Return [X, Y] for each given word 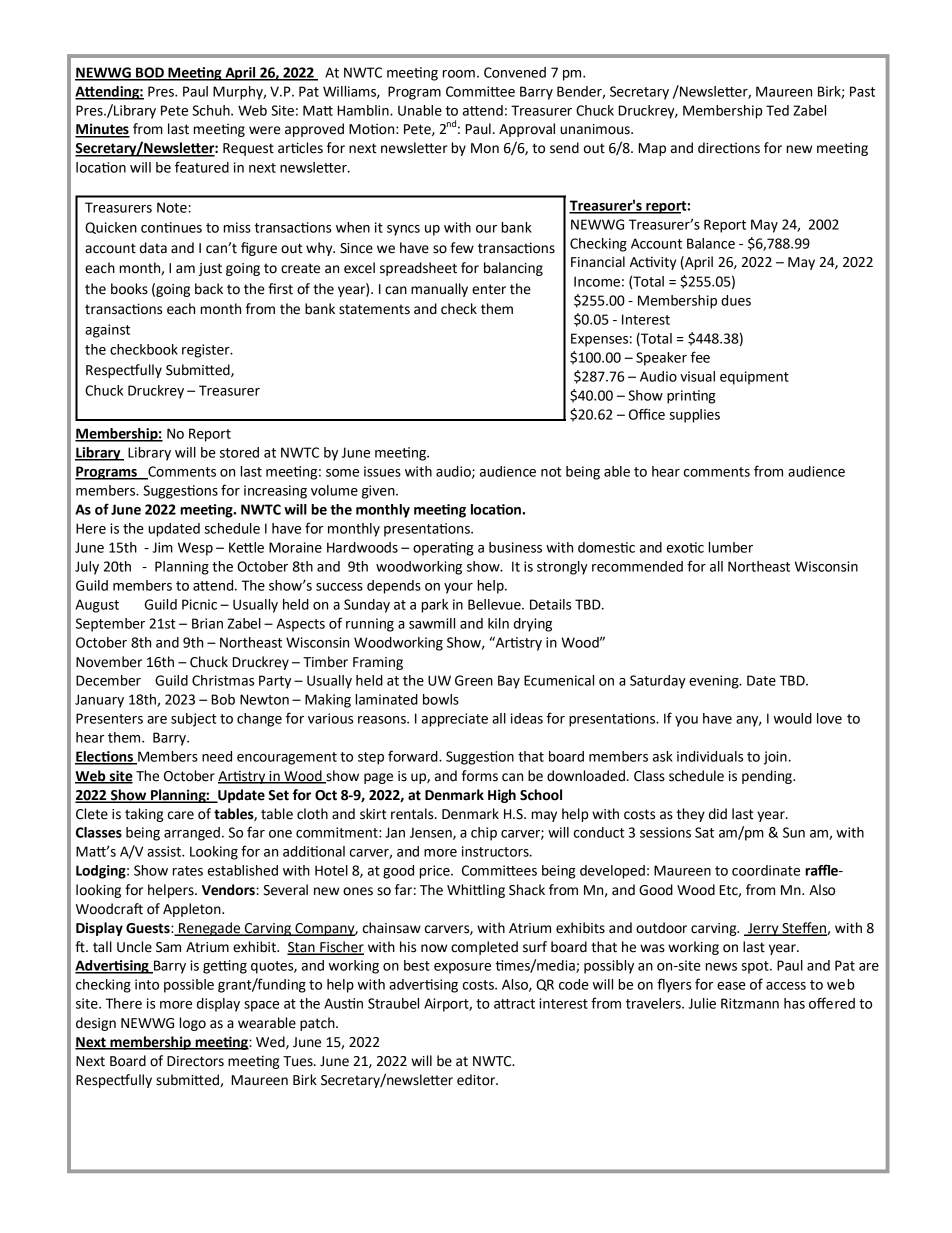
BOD [150, 73]
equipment [754, 378]
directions [729, 148]
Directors [195, 1061]
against [107, 331]
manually [439, 290]
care [181, 815]
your [458, 588]
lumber [731, 547]
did [718, 814]
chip [484, 834]
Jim [162, 547]
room [459, 74]
